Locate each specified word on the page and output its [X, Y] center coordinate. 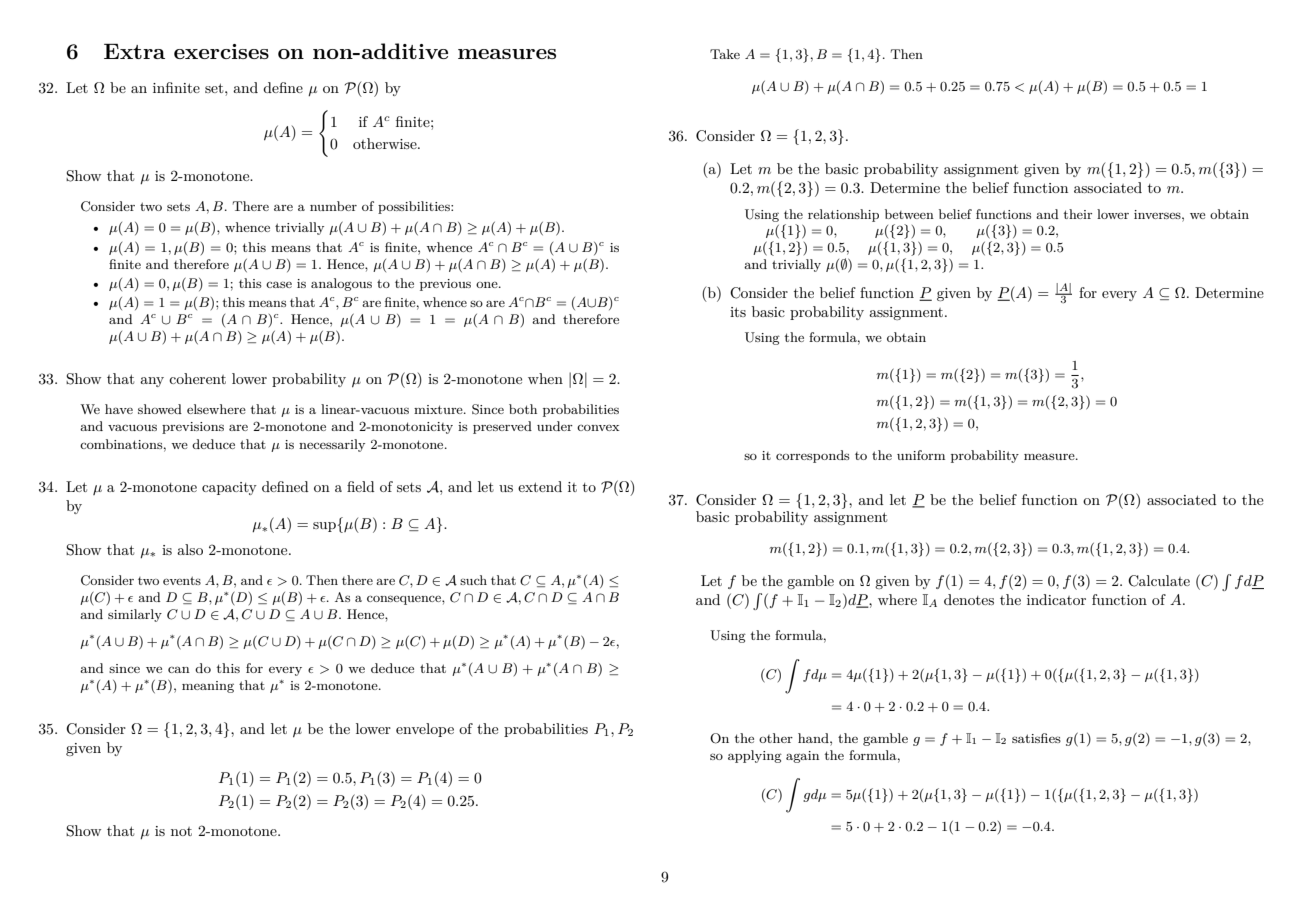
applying [755, 756]
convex [598, 428]
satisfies [1036, 738]
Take [725, 54]
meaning [208, 687]
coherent [197, 378]
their [1077, 214]
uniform [921, 455]
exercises [221, 51]
